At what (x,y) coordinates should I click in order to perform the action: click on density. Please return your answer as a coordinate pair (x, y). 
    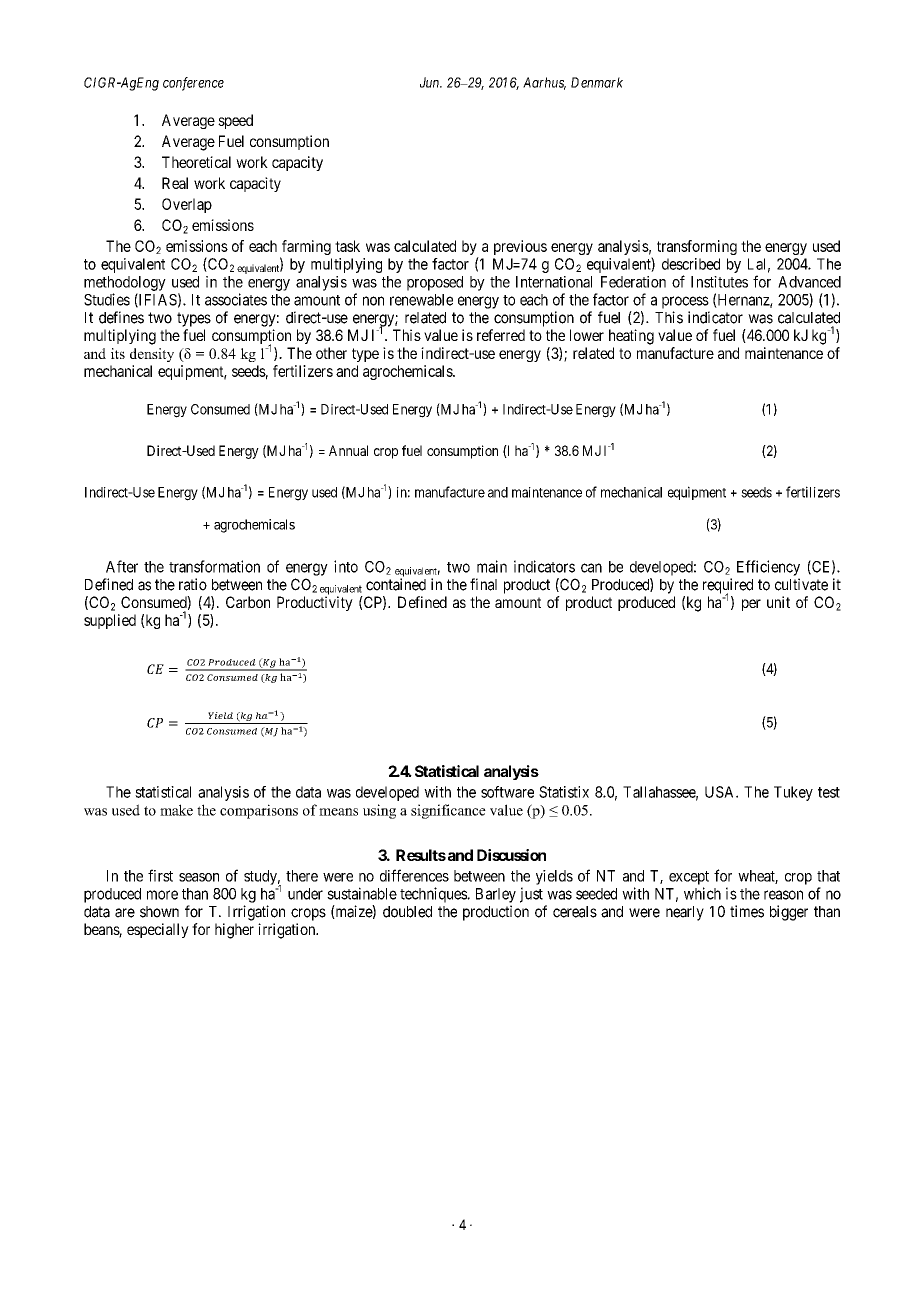
    Looking at the image, I should click on (152, 355).
